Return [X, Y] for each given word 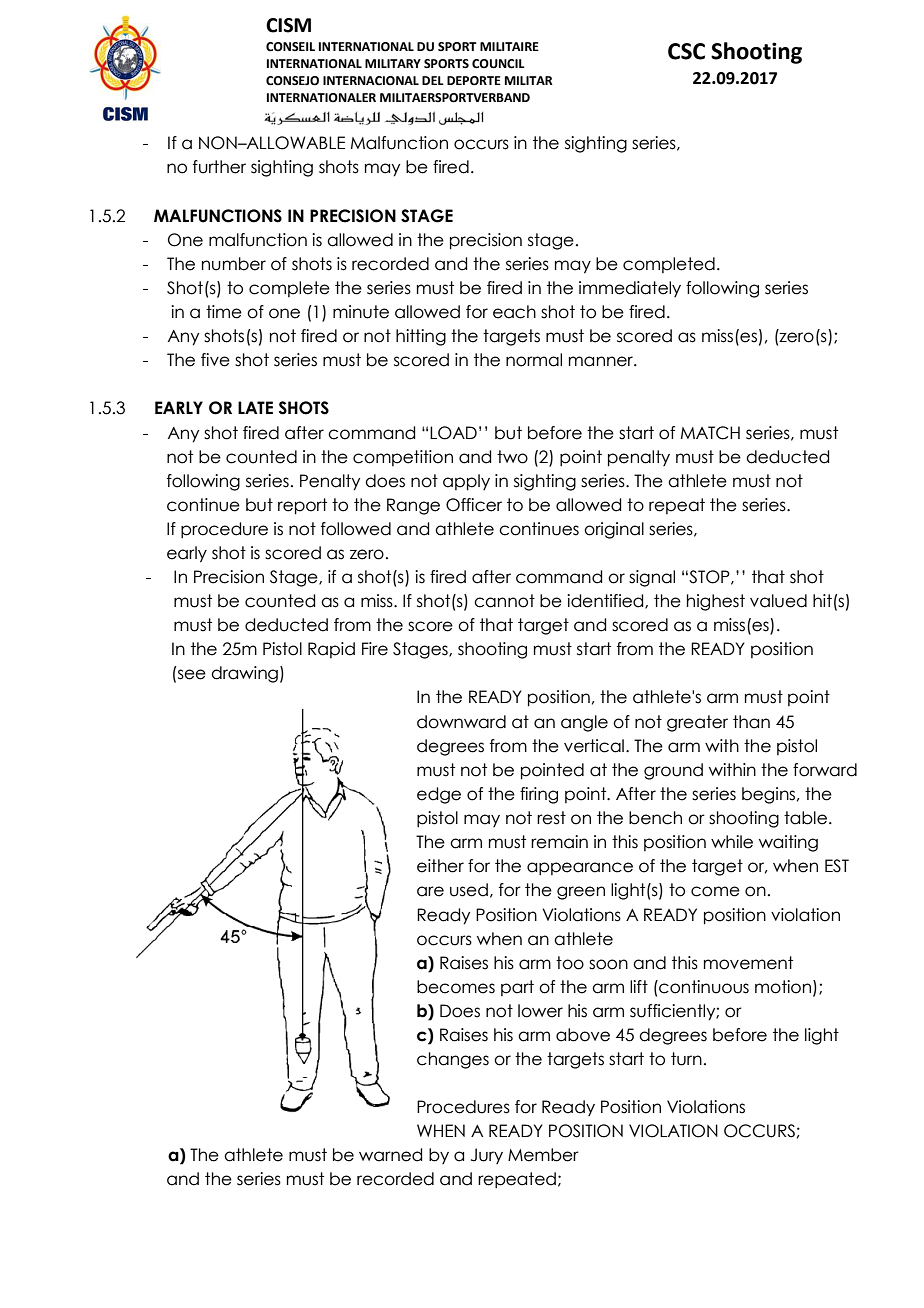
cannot [504, 601]
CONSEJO [292, 81]
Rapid [331, 650]
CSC [686, 51]
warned [390, 1155]
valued [778, 601]
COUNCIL [498, 64]
